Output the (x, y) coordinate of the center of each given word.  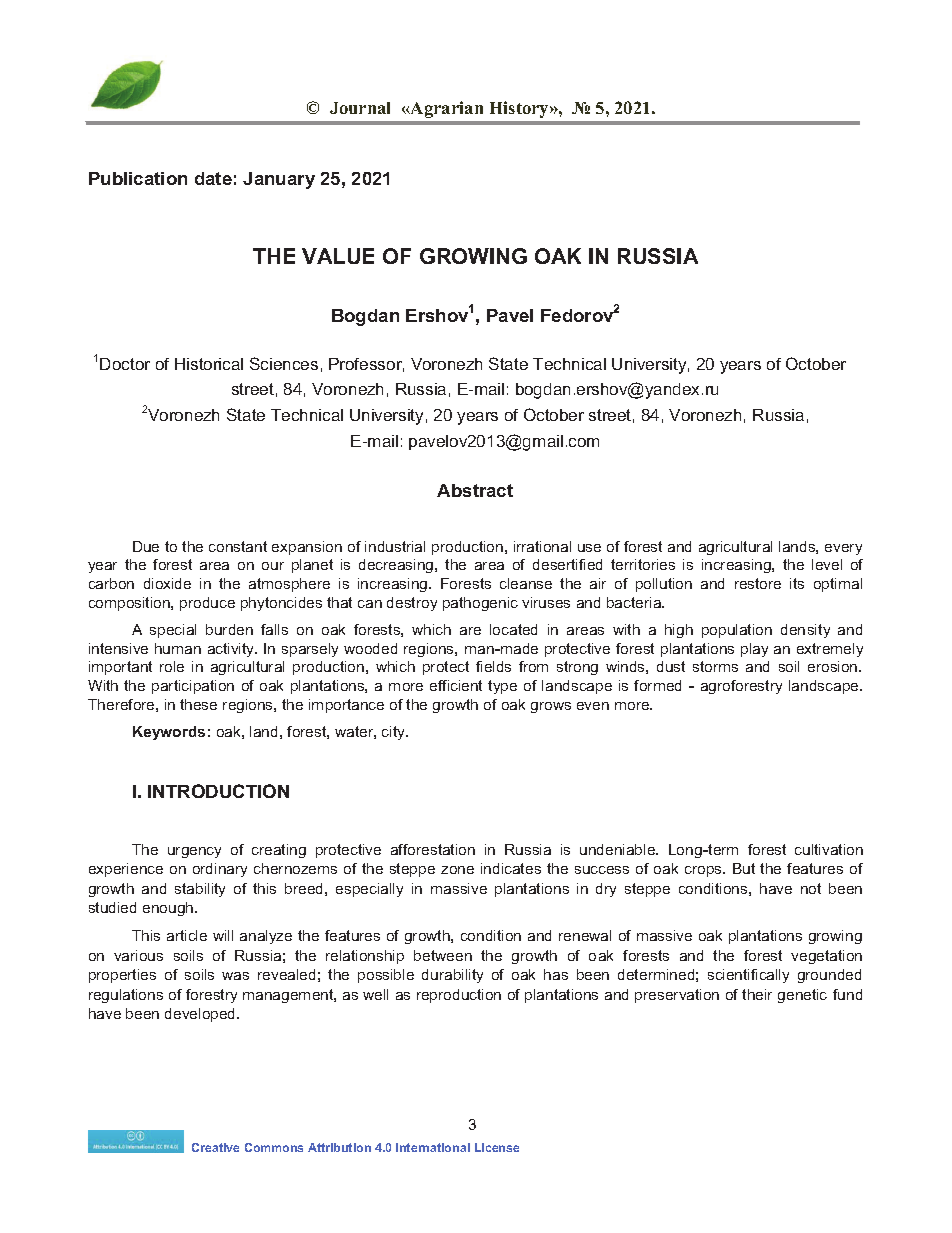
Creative (215, 1147)
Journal (360, 108)
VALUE (338, 256)
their (757, 994)
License (497, 1147)
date (213, 178)
